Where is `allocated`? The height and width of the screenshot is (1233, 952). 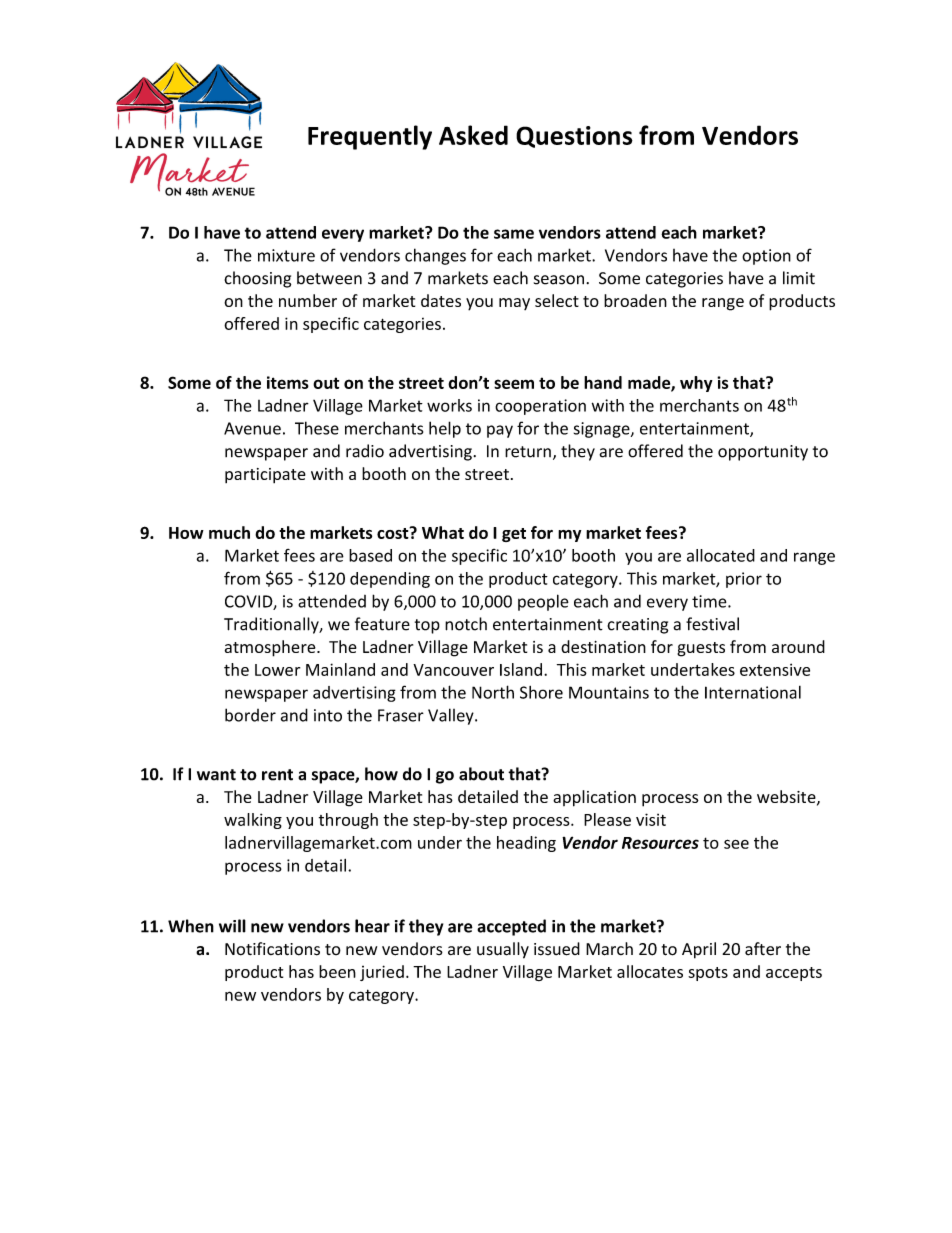 allocated is located at coordinates (721, 555).
